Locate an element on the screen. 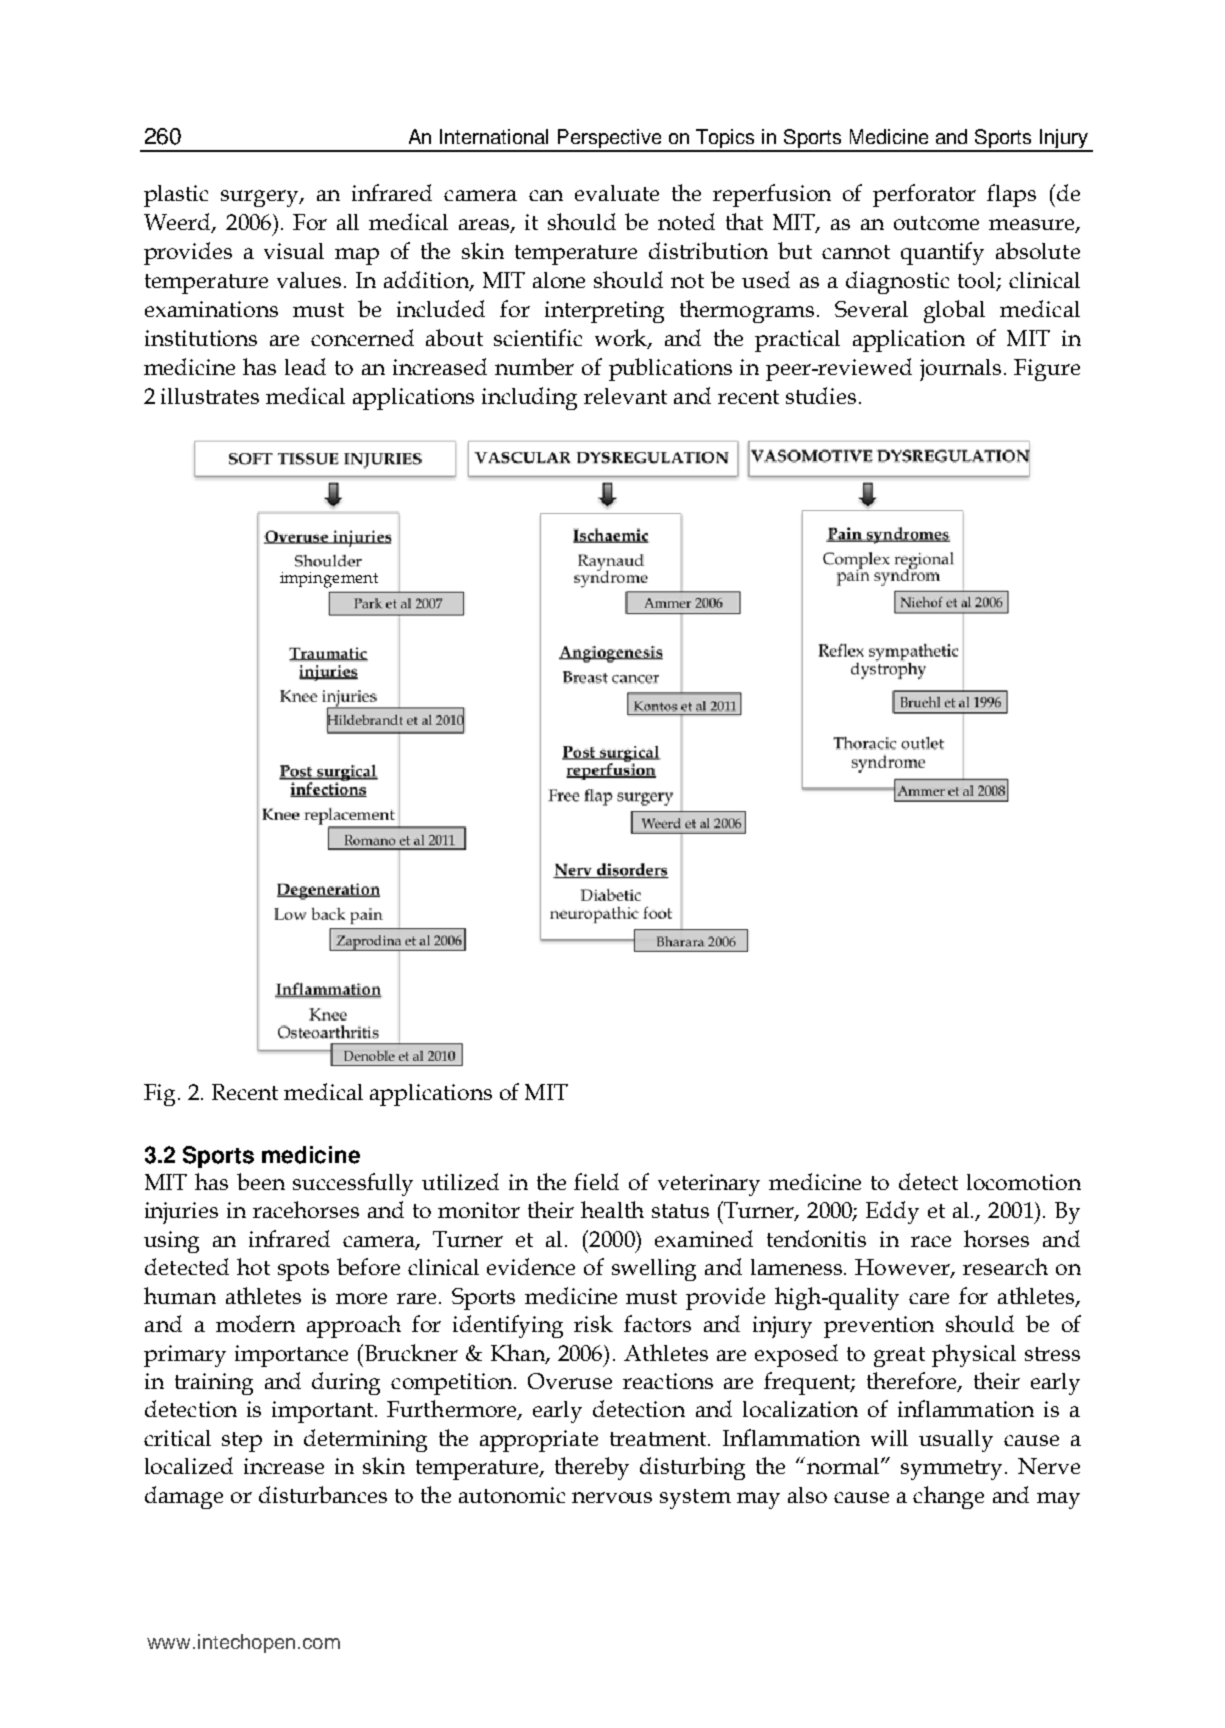 Image resolution: width=1225 pixels, height=1728 pixels. health is located at coordinates (612, 1209).
